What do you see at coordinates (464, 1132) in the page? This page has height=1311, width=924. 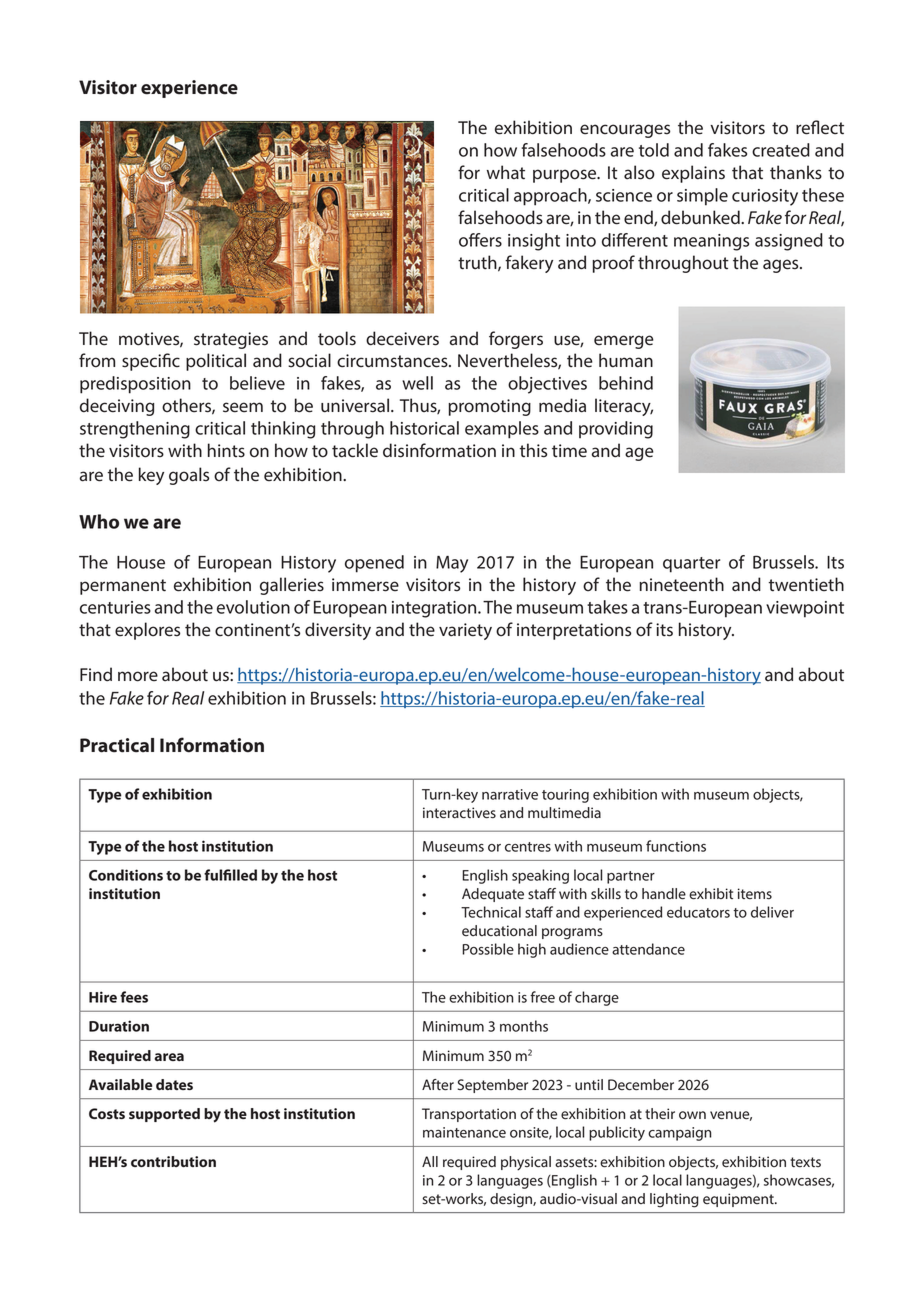 I see `maintenance` at bounding box center [464, 1132].
